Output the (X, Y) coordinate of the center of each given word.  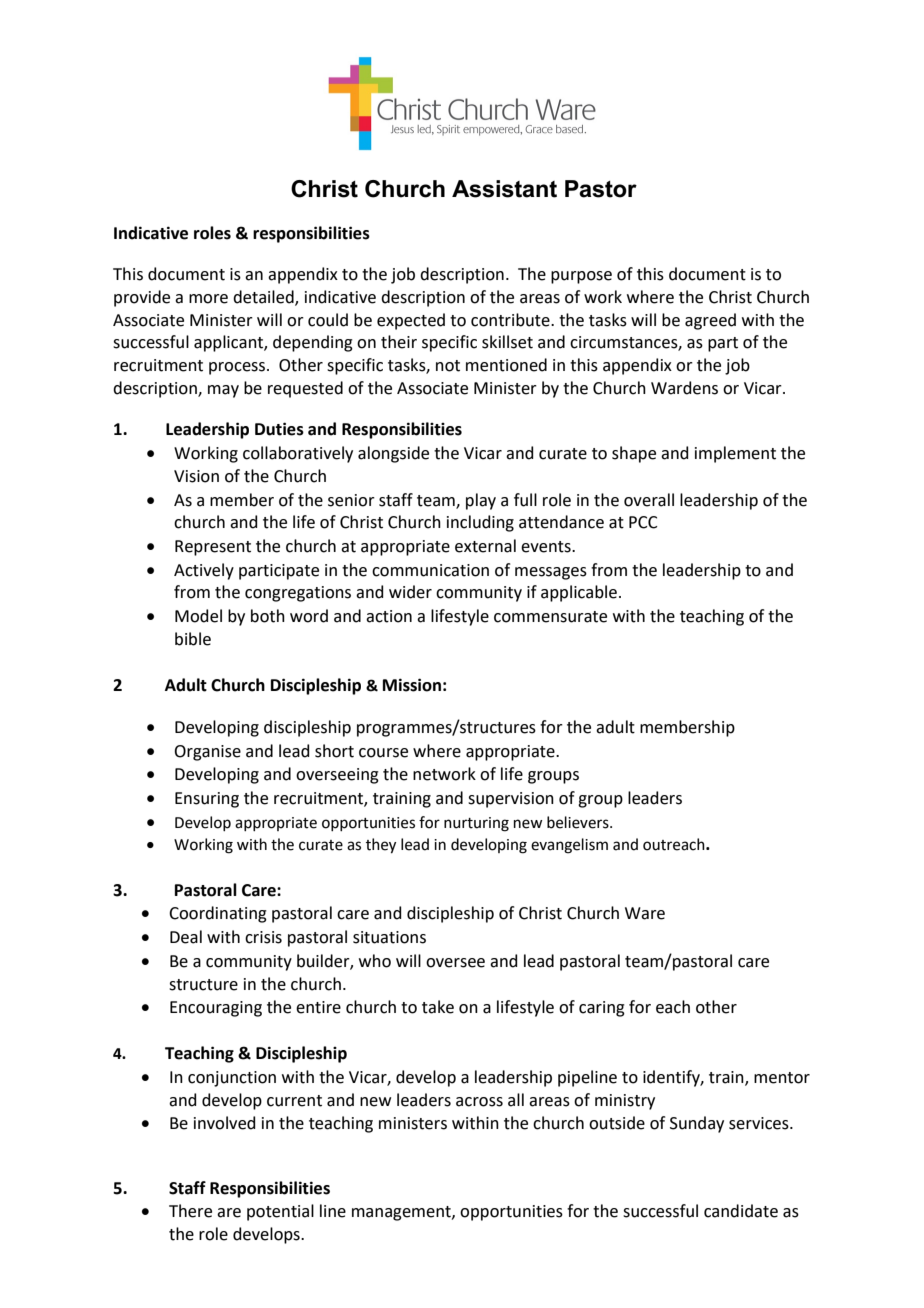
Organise (207, 753)
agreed (710, 321)
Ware (645, 913)
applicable (579, 593)
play (481, 501)
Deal (186, 937)
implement (735, 454)
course (383, 753)
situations (389, 937)
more (208, 299)
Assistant (504, 189)
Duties (279, 429)
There (190, 1211)
